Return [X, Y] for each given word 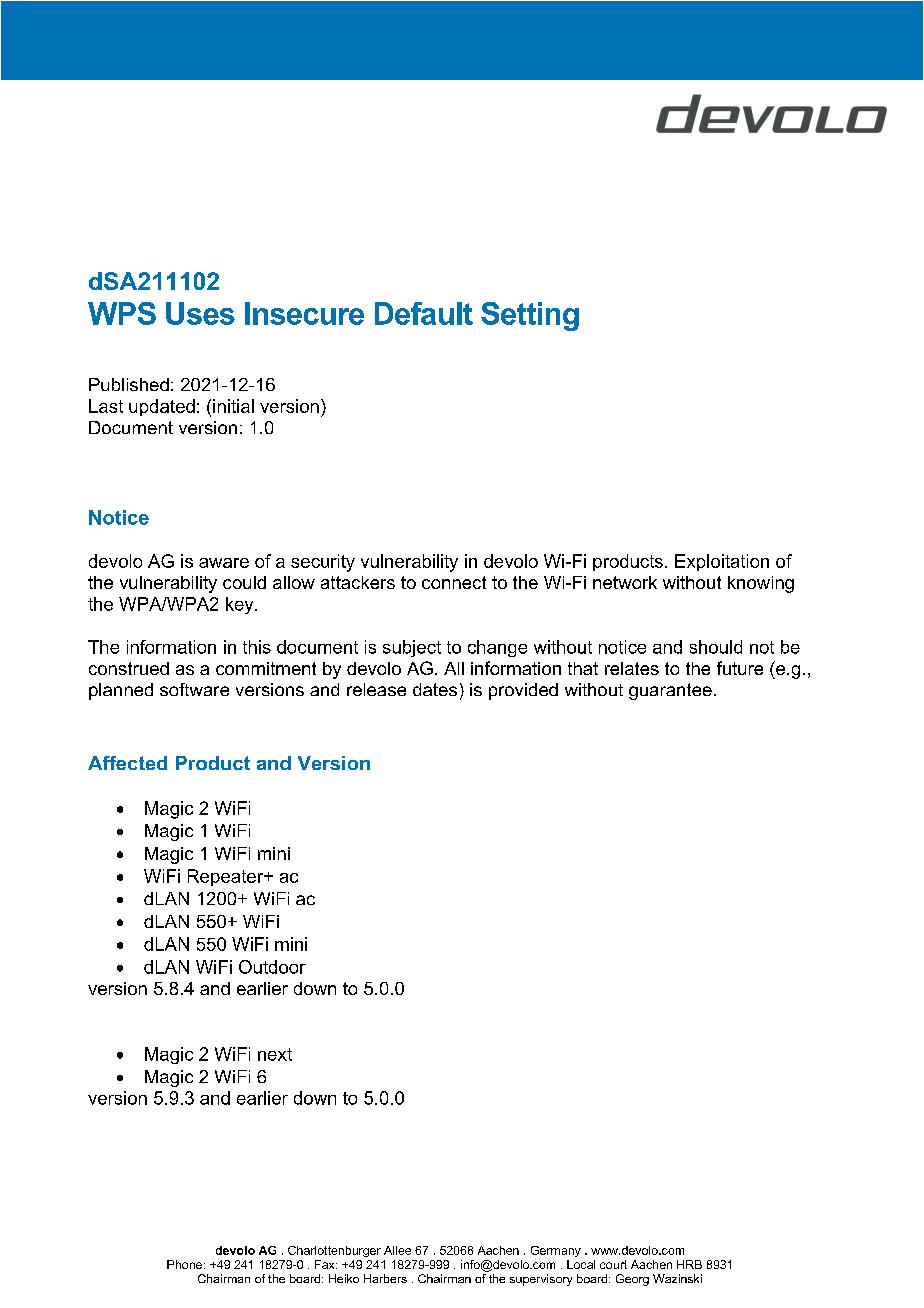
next [275, 1054]
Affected [127, 763]
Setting [530, 316]
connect [454, 582]
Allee [397, 1250]
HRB [689, 1264]
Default [424, 313]
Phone [184, 1264]
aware [224, 563]
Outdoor [272, 967]
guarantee [670, 691]
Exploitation [722, 562]
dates [435, 689]
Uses [200, 313]
